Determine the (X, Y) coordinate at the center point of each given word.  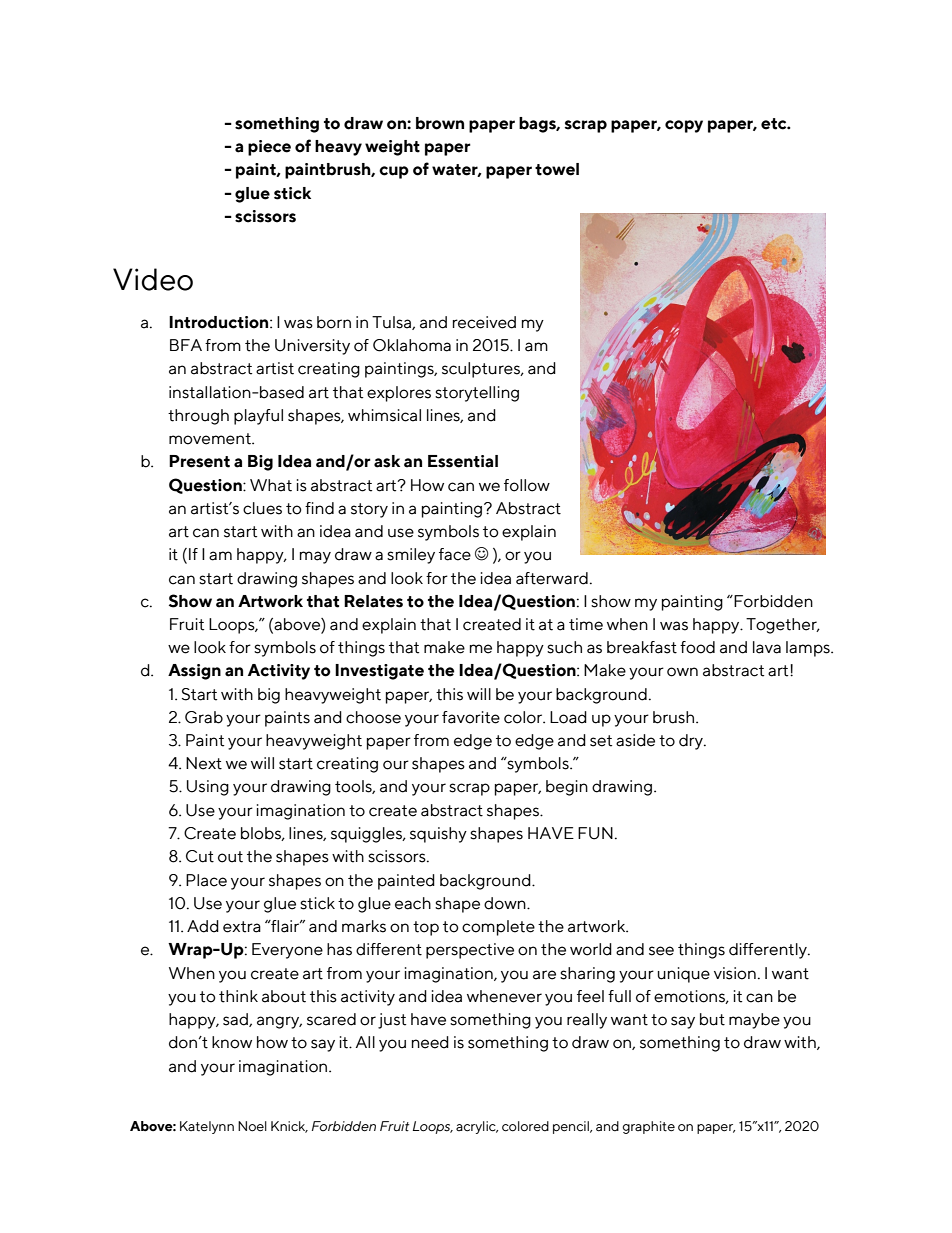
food (697, 647)
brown (440, 123)
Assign (194, 672)
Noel (252, 1126)
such (564, 647)
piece (269, 148)
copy (684, 126)
